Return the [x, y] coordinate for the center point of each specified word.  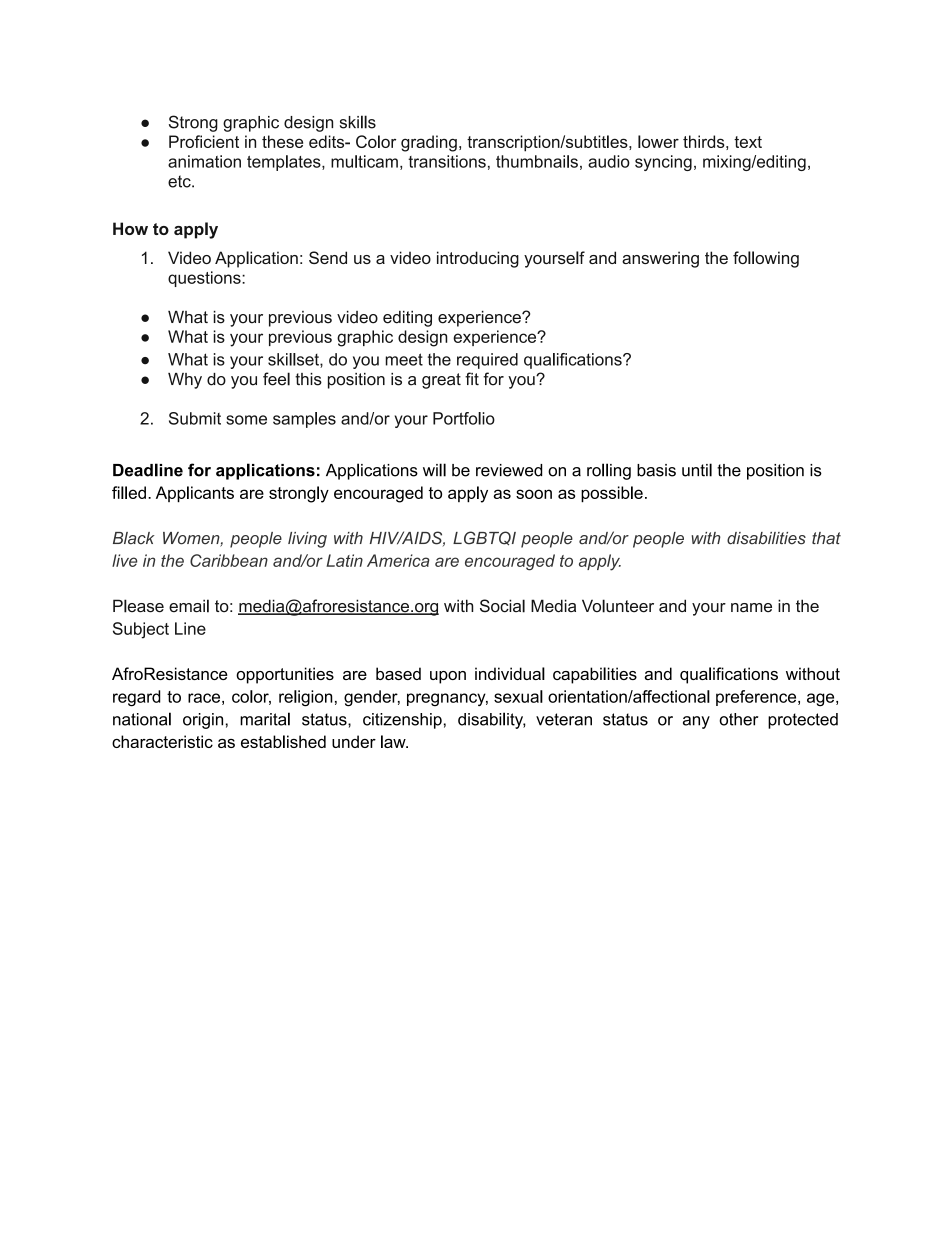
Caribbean [229, 560]
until [697, 470]
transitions [447, 161]
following [766, 259]
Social [502, 606]
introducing [478, 259]
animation [204, 161]
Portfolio [464, 418]
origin [203, 721]
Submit [195, 418]
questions [205, 279]
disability [491, 720]
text [748, 142]
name [751, 607]
